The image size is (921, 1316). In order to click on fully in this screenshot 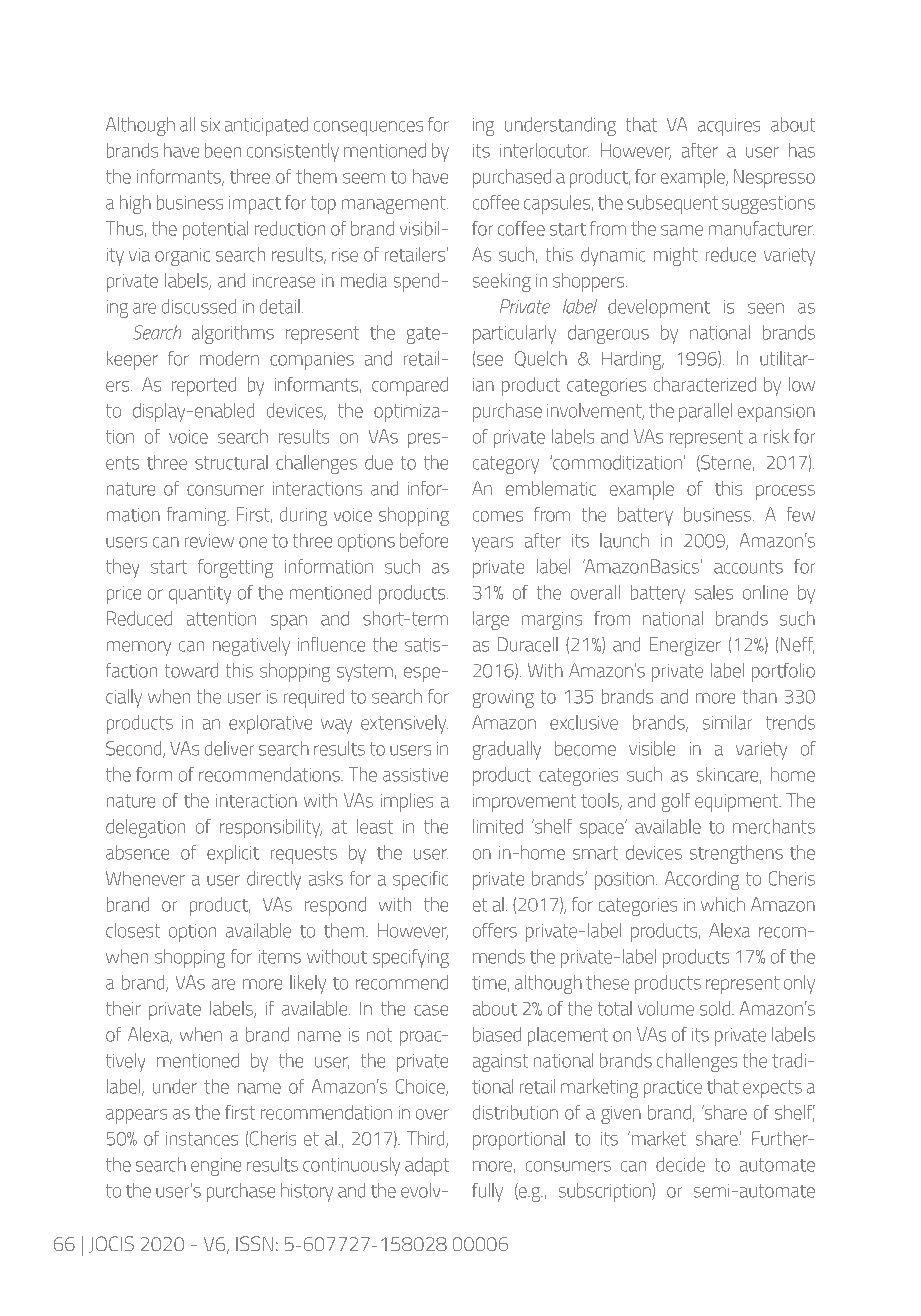, I will do `click(487, 1192)`.
